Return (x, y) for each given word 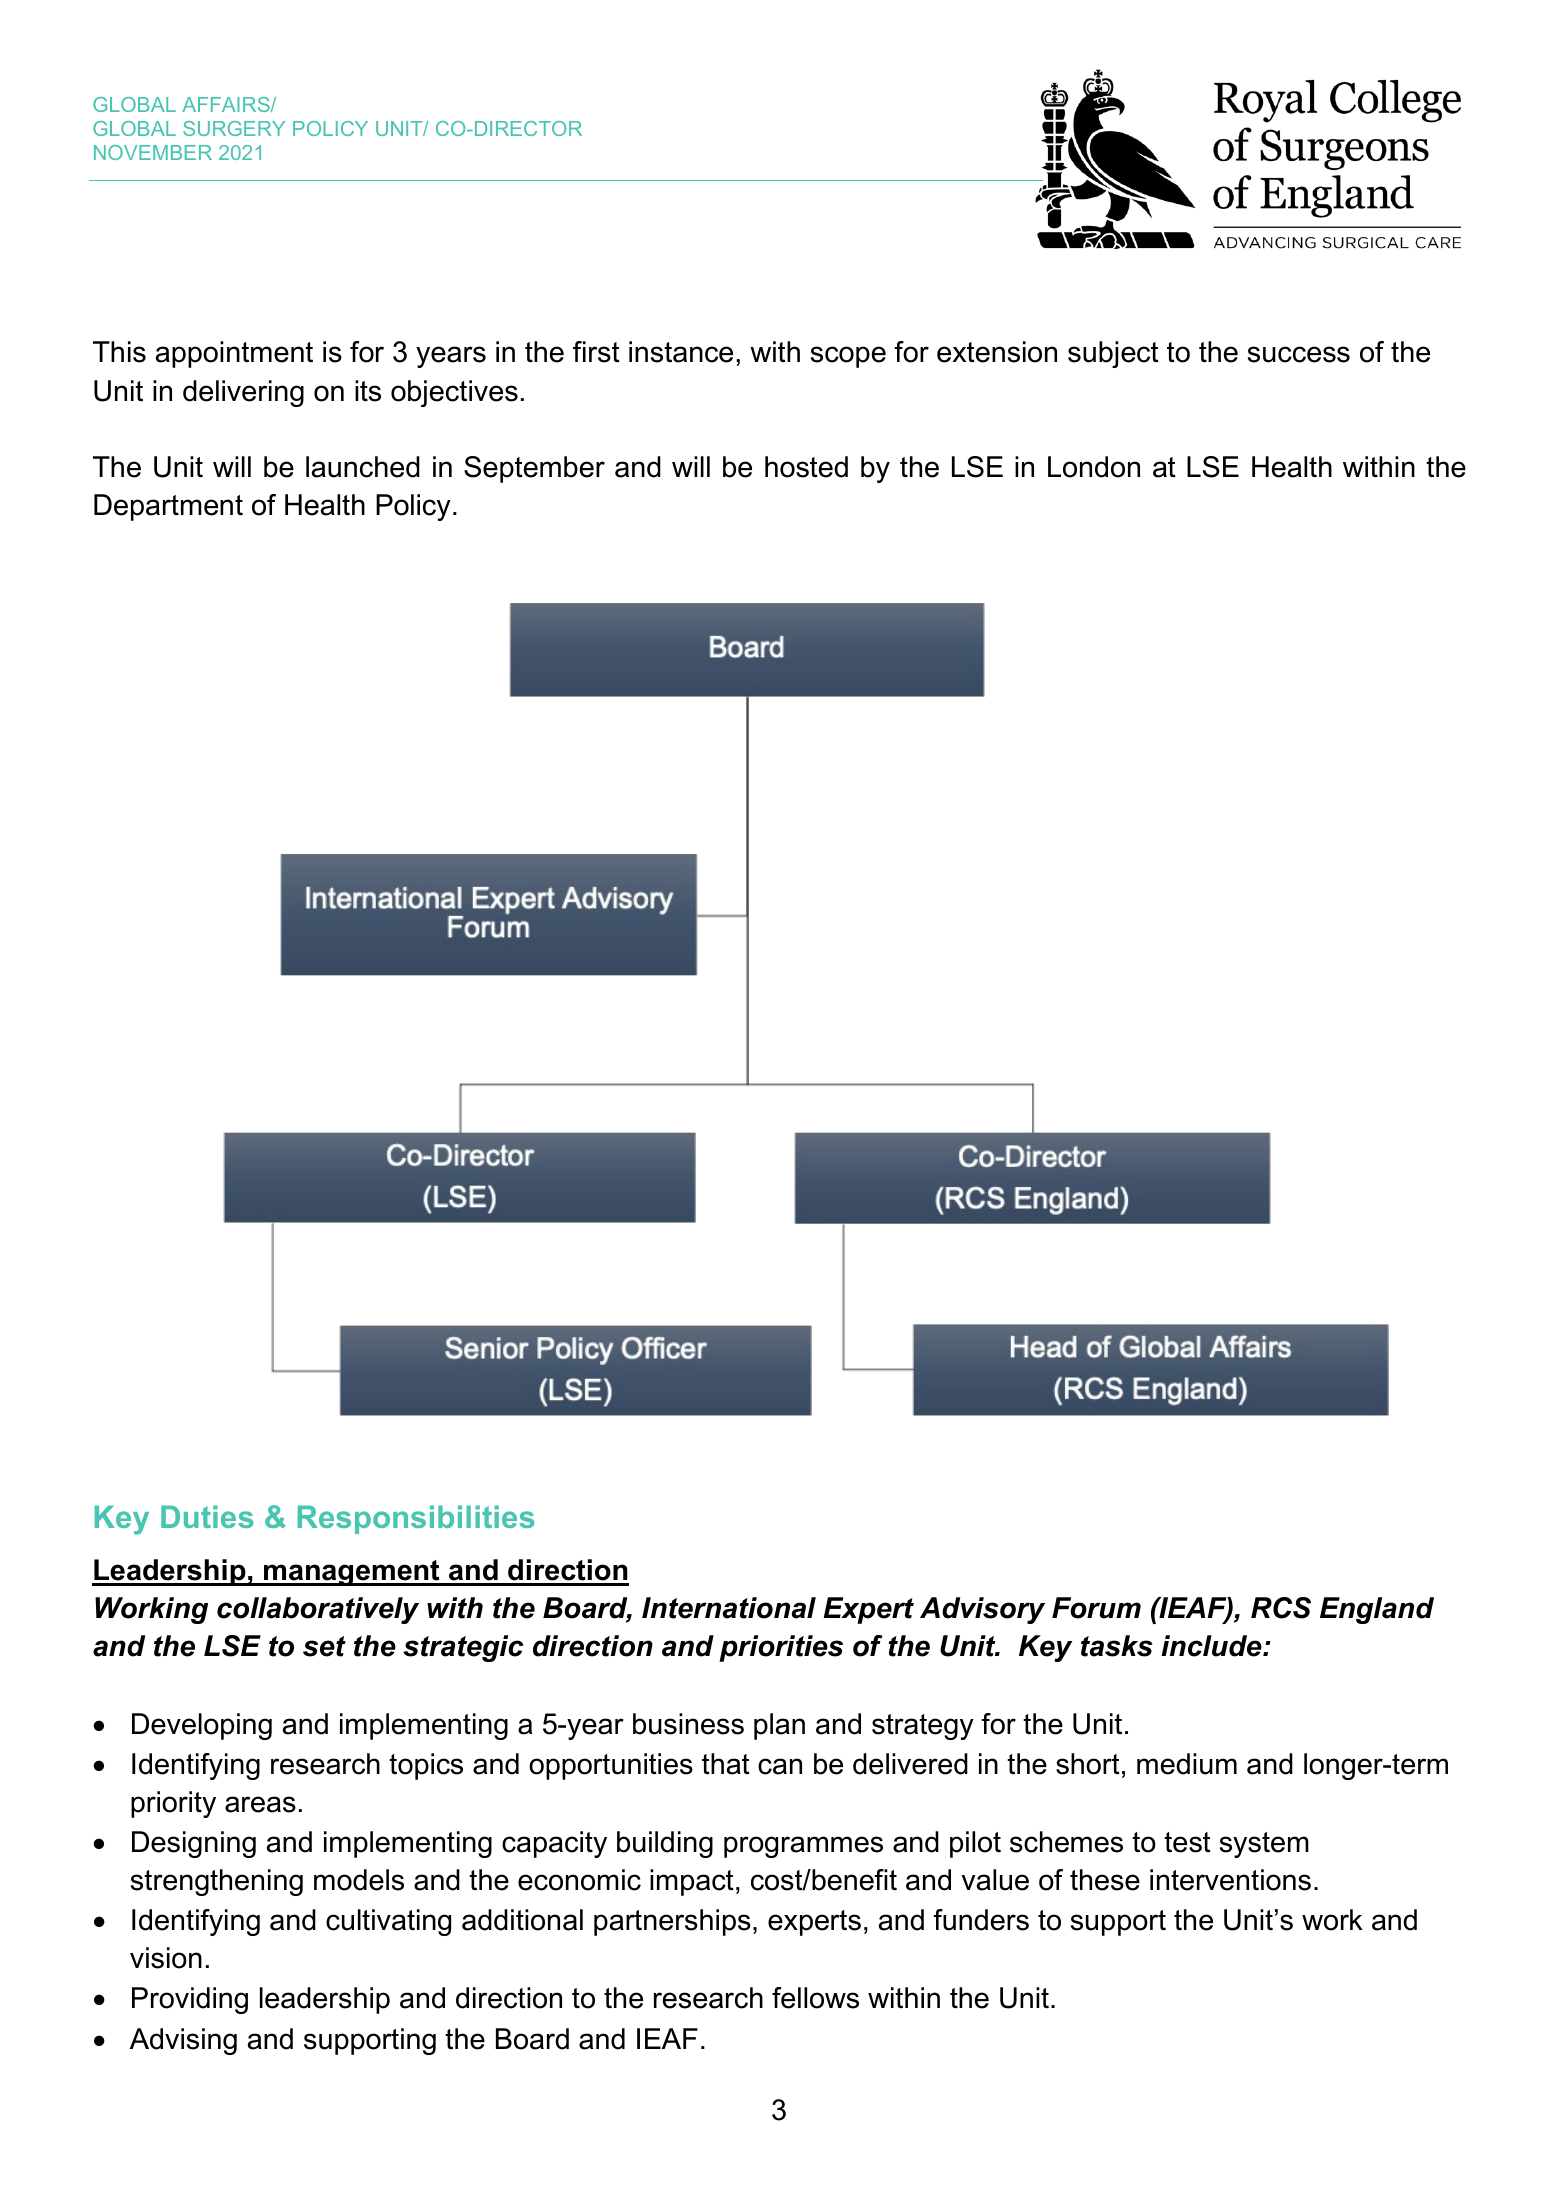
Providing (190, 2000)
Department (168, 507)
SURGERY (234, 128)
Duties (207, 1516)
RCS (1281, 1608)
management (352, 1573)
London (1094, 467)
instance (681, 352)
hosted (806, 467)
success (1299, 354)
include (1212, 1646)
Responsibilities (416, 1519)
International (729, 1608)
